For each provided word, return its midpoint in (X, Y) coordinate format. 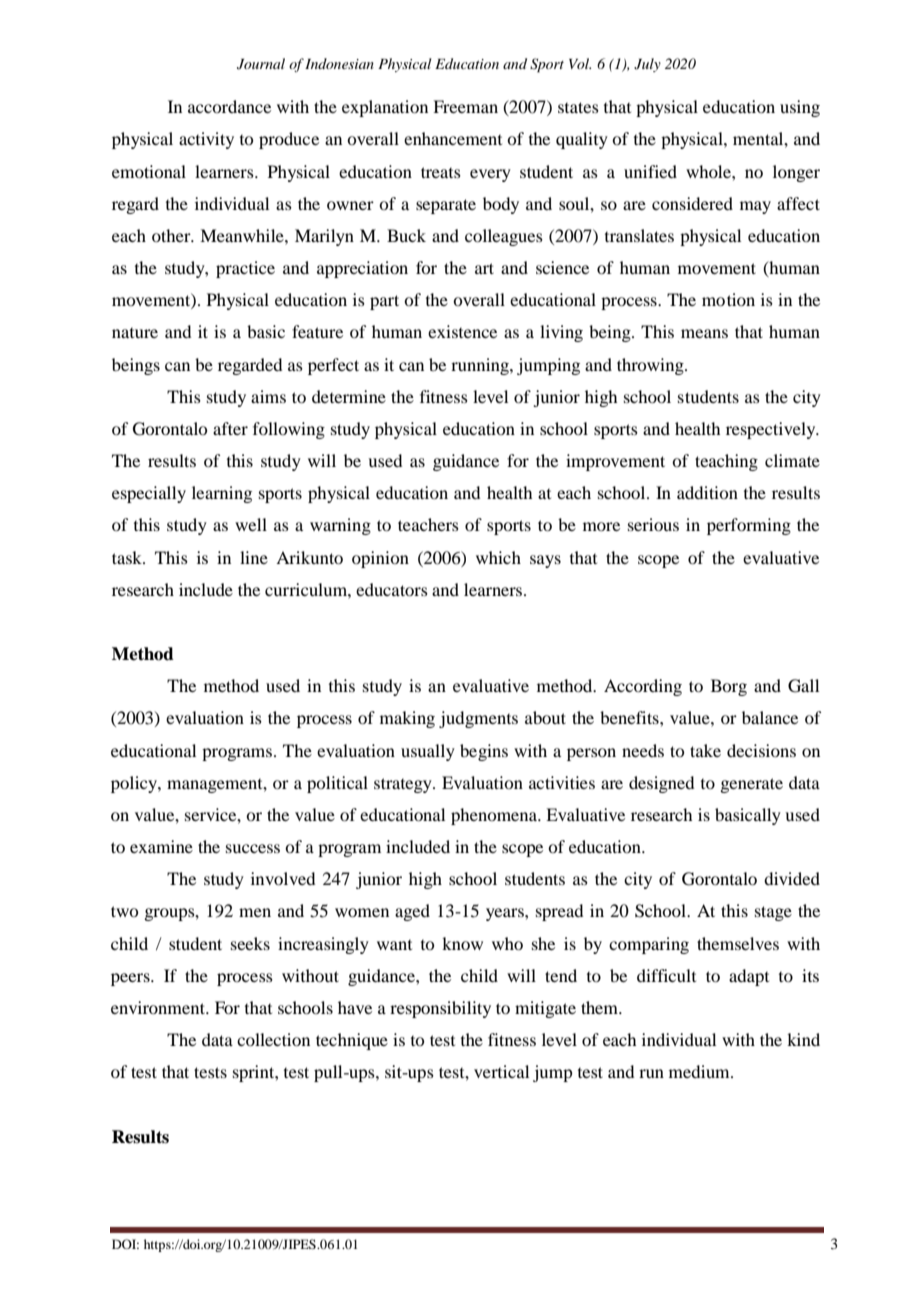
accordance (229, 106)
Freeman (465, 106)
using (800, 108)
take (705, 750)
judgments (478, 719)
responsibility (440, 1009)
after (230, 428)
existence (462, 331)
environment (159, 1007)
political (337, 784)
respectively (772, 430)
